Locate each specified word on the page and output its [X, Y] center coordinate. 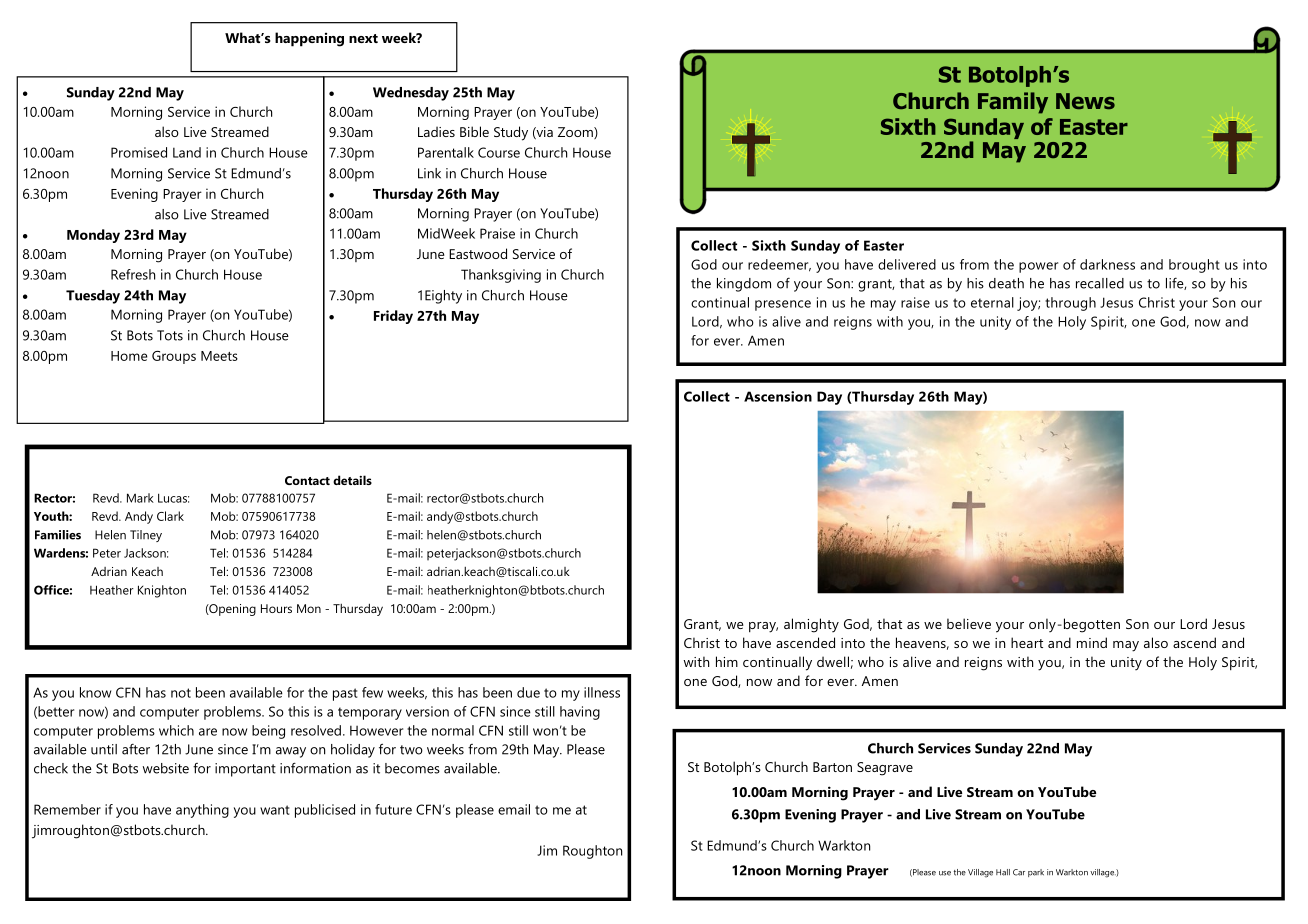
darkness [1107, 264]
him [727, 661]
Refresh [133, 274]
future [393, 809]
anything [202, 811]
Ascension [778, 396]
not [181, 693]
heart [1027, 642]
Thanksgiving [501, 276]
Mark [140, 498]
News [1085, 101]
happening [309, 39]
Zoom [576, 133]
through [1070, 304]
